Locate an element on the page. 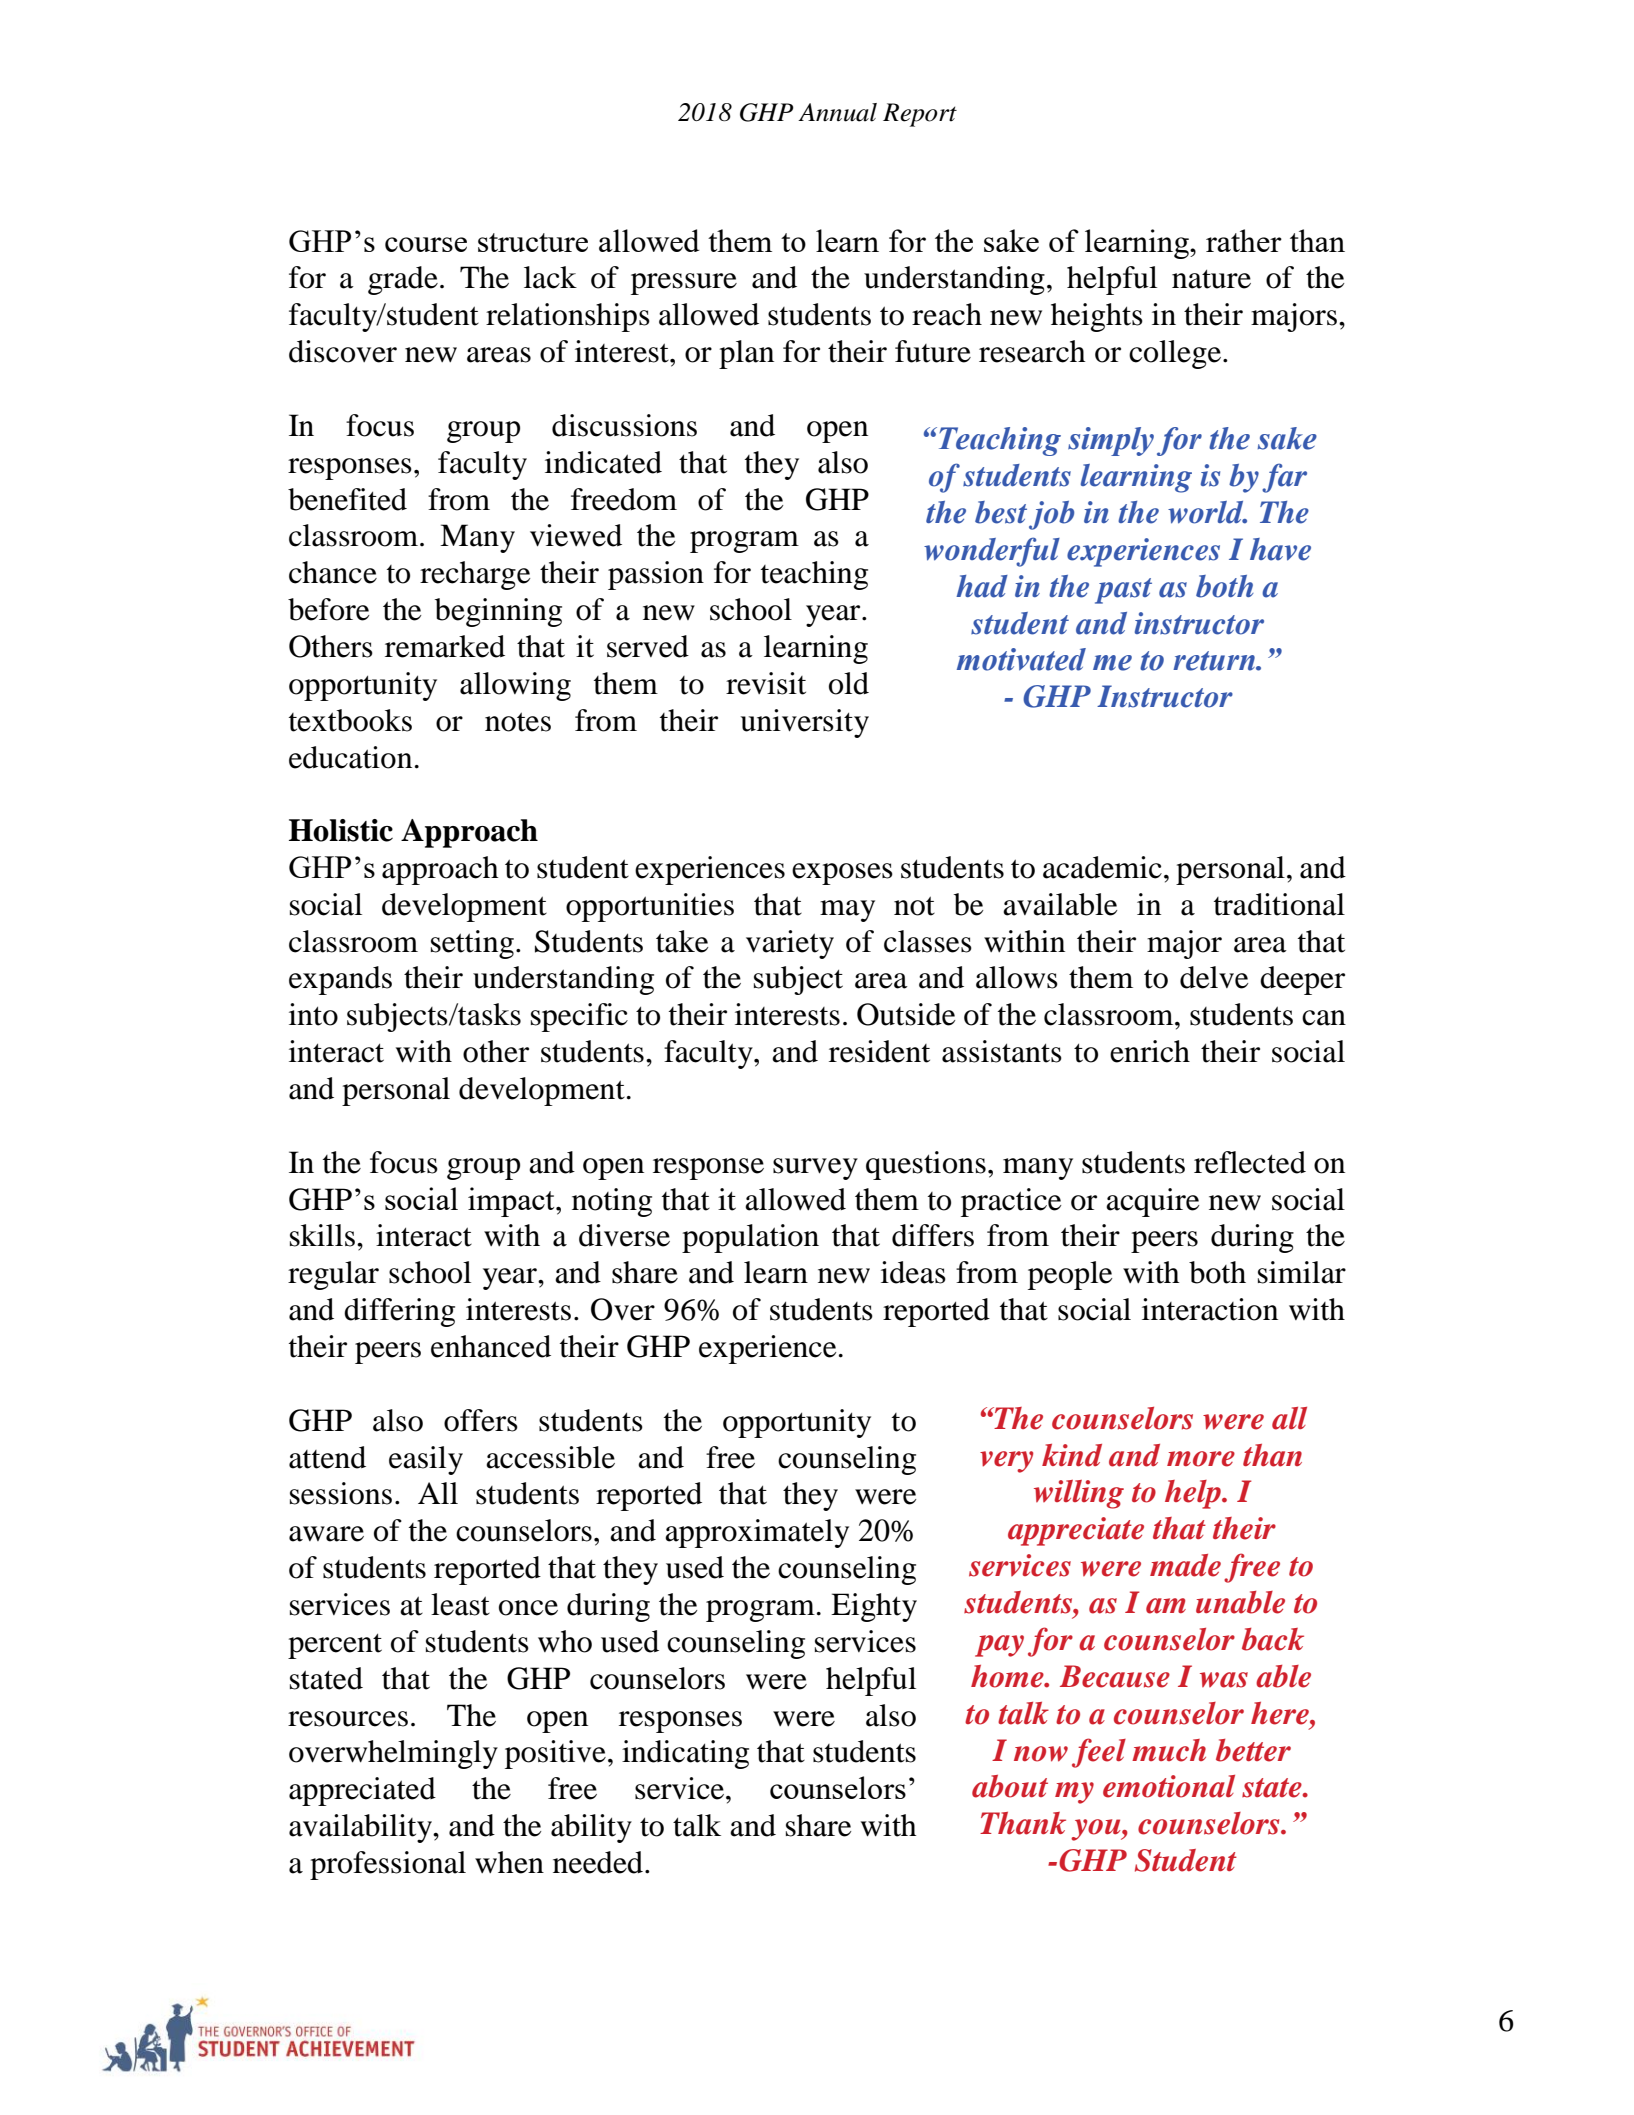 The height and width of the document is (2115, 1634). variety is located at coordinates (790, 944).
